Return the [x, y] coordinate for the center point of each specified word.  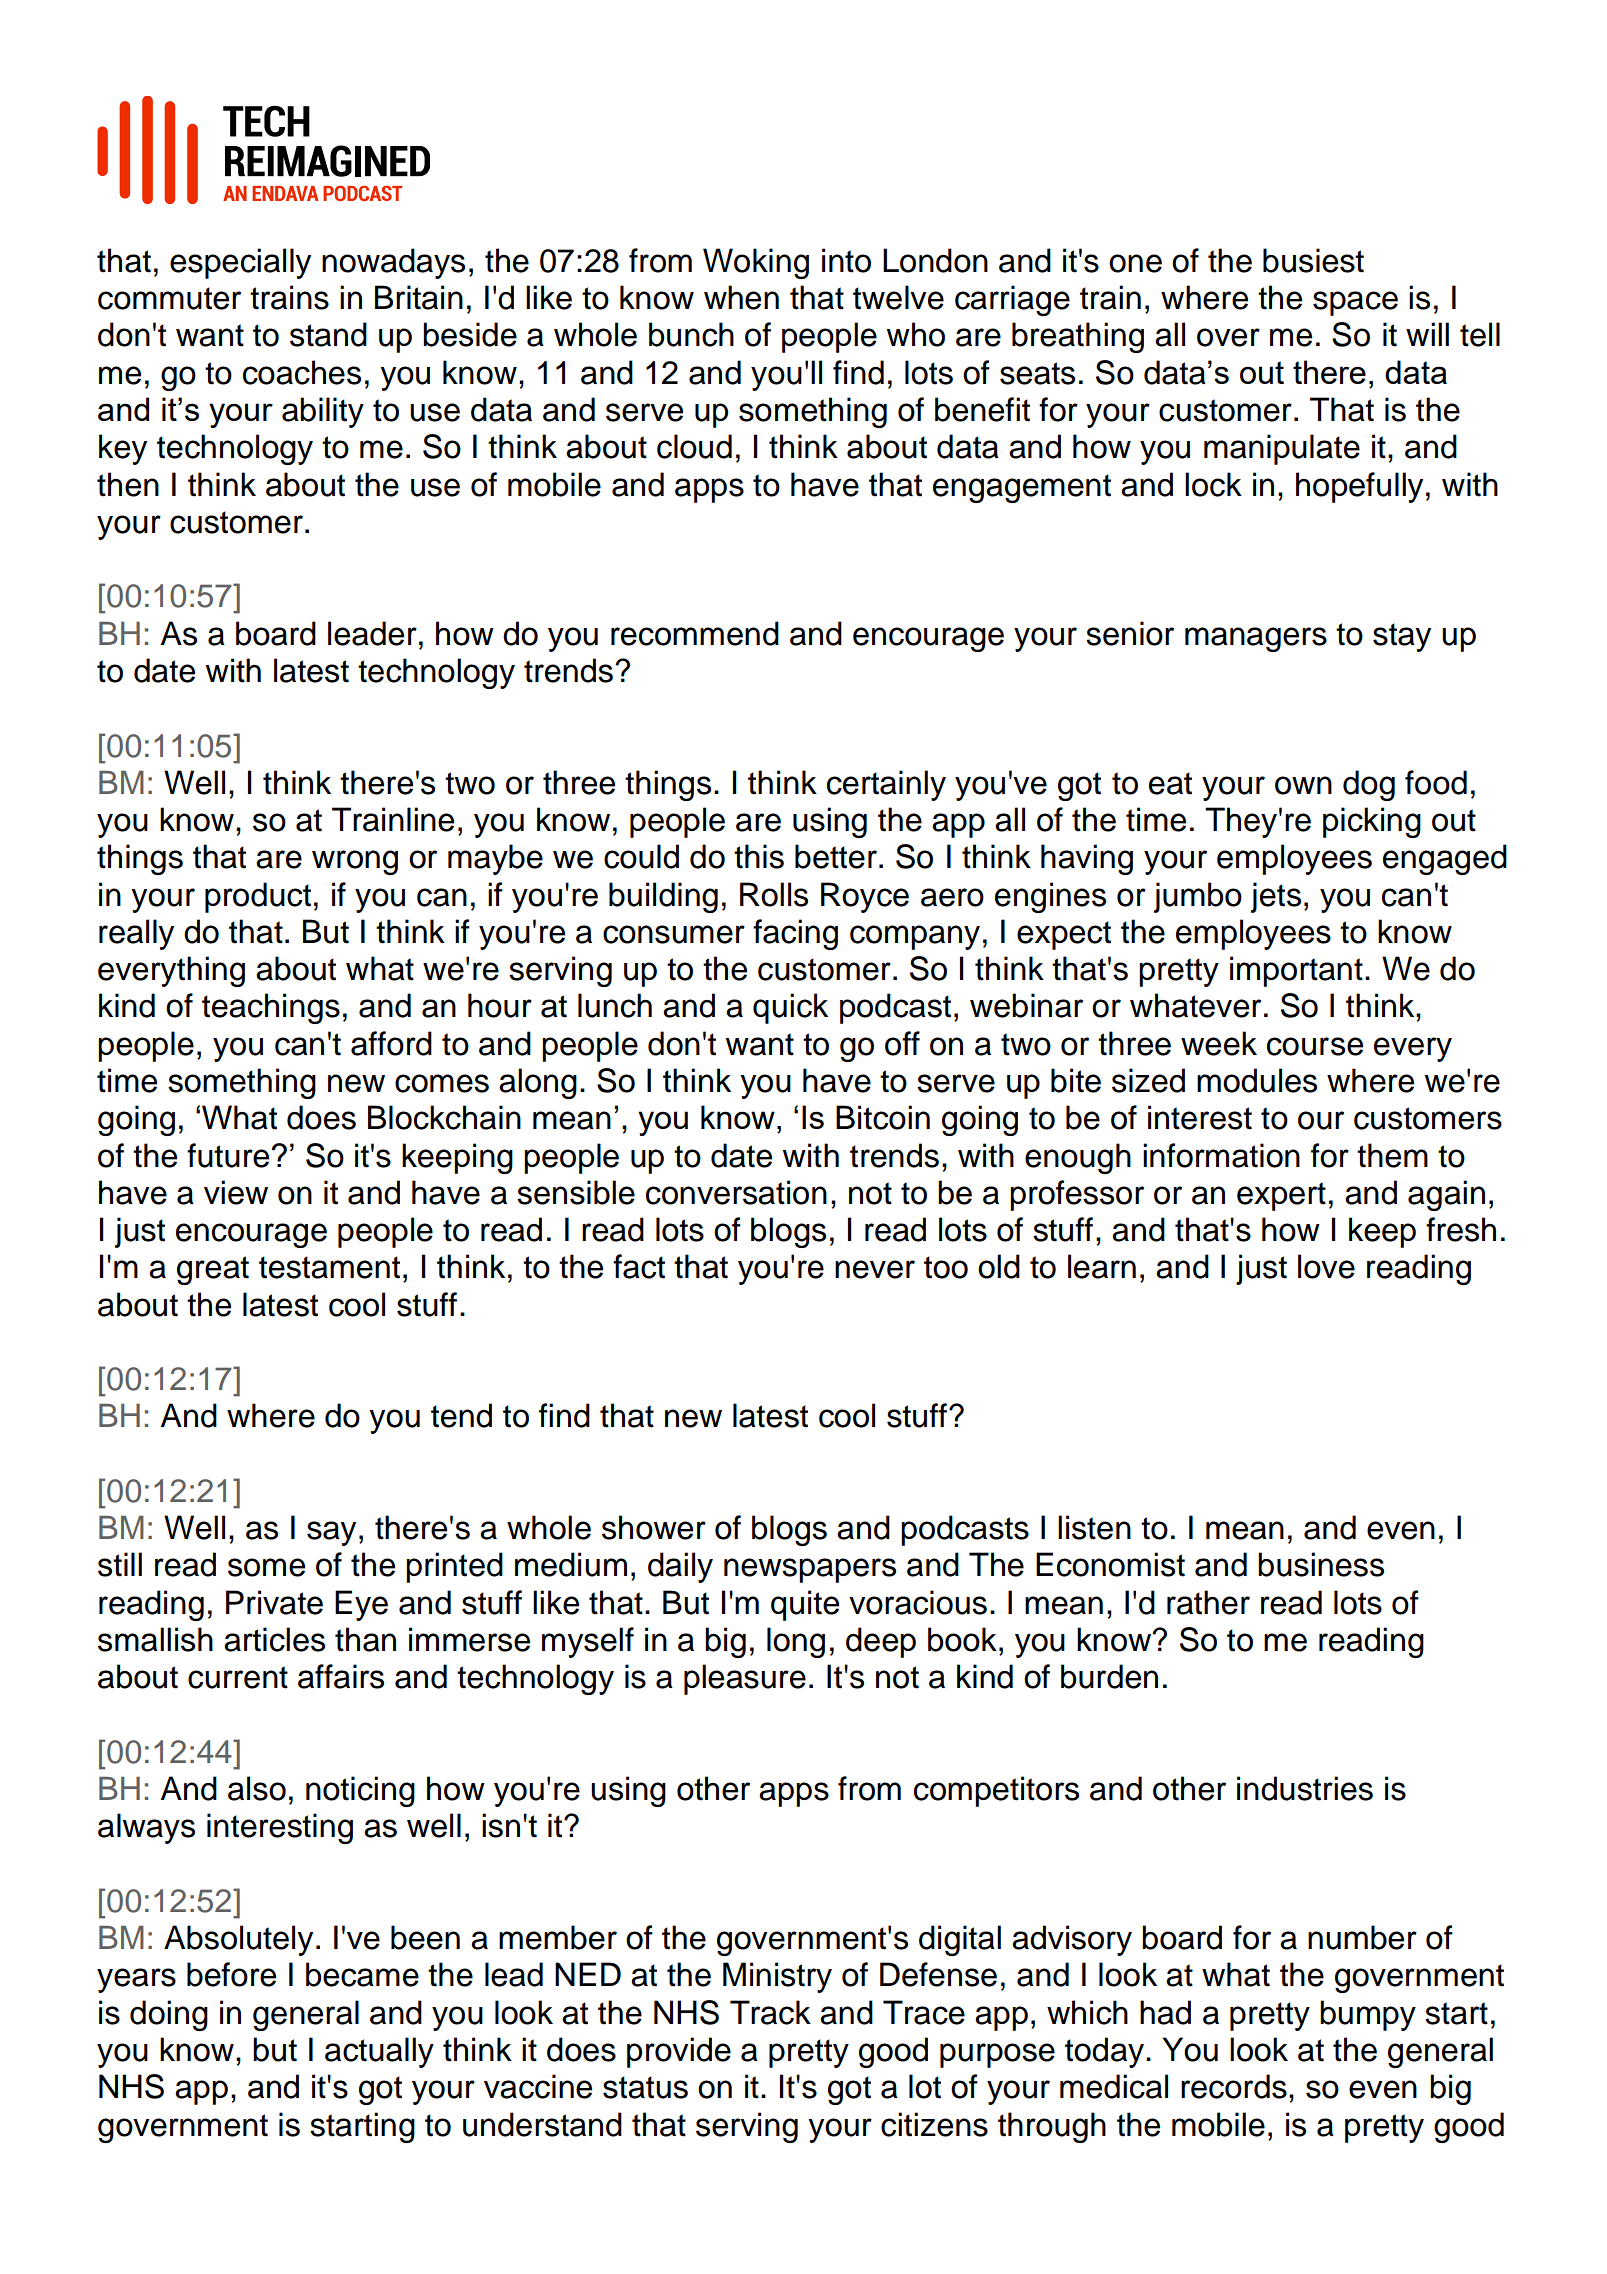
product [258, 897]
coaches [302, 372]
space [1355, 303]
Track [770, 2012]
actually [379, 2052]
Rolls [774, 894]
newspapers [810, 1570]
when [741, 297]
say [331, 1533]
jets [1276, 897]
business [1321, 1564]
